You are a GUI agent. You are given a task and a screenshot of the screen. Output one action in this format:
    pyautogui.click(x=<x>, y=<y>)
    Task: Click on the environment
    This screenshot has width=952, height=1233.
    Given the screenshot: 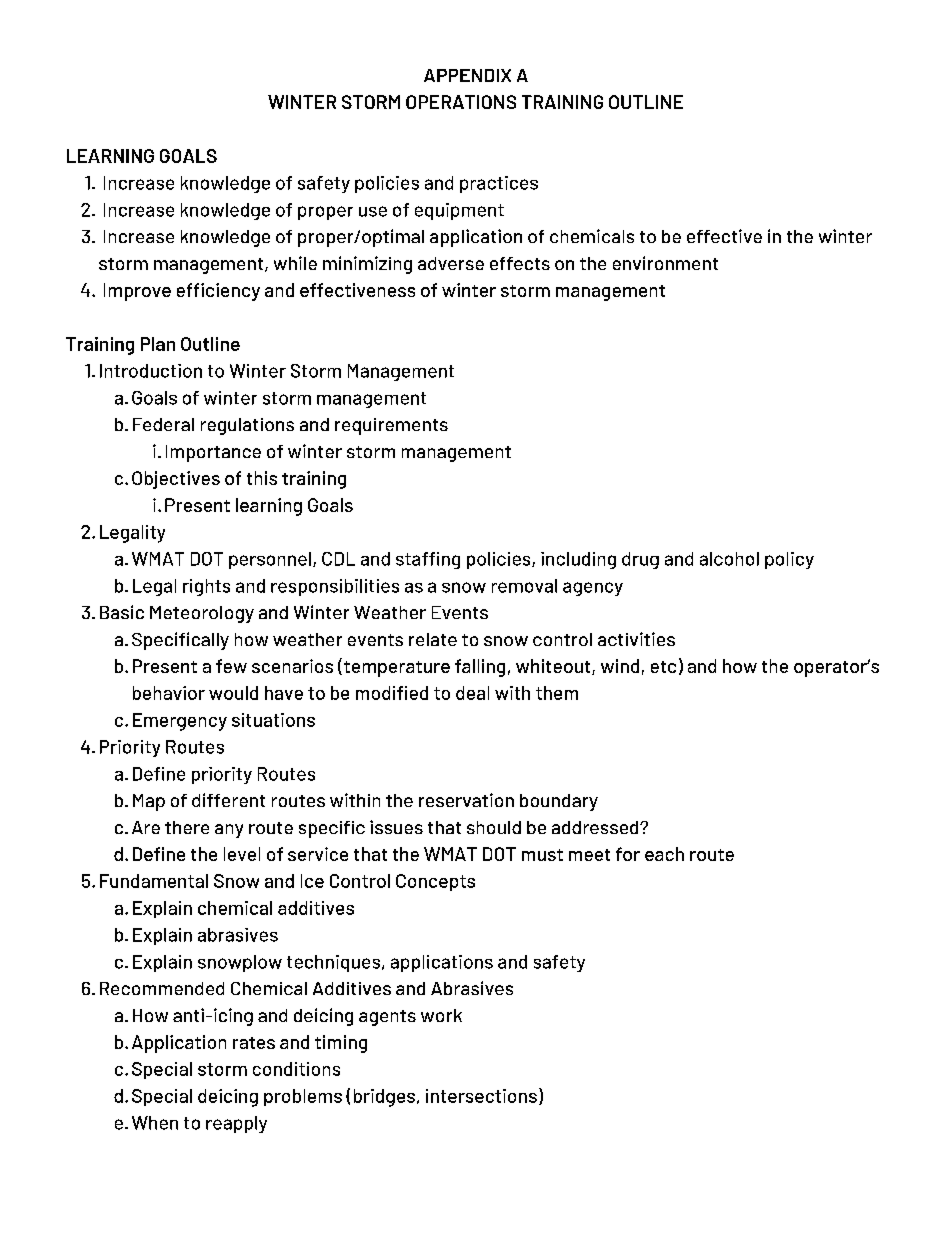 What is the action you would take?
    pyautogui.click(x=665, y=263)
